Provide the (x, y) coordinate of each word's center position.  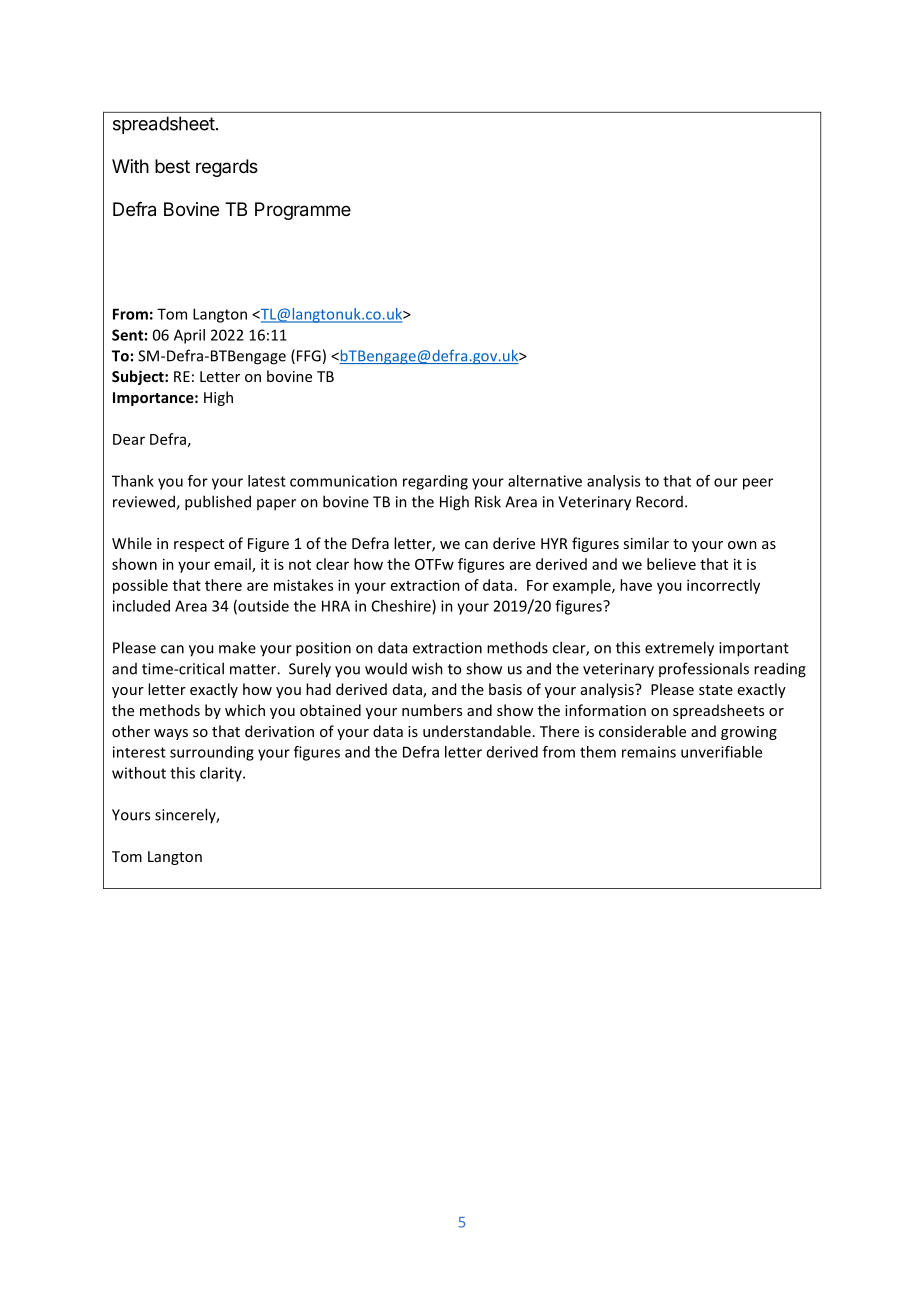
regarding (435, 482)
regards (227, 168)
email (233, 565)
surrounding (212, 753)
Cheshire (402, 607)
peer (758, 484)
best (172, 166)
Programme (303, 211)
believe (671, 564)
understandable (477, 731)
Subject (139, 377)
